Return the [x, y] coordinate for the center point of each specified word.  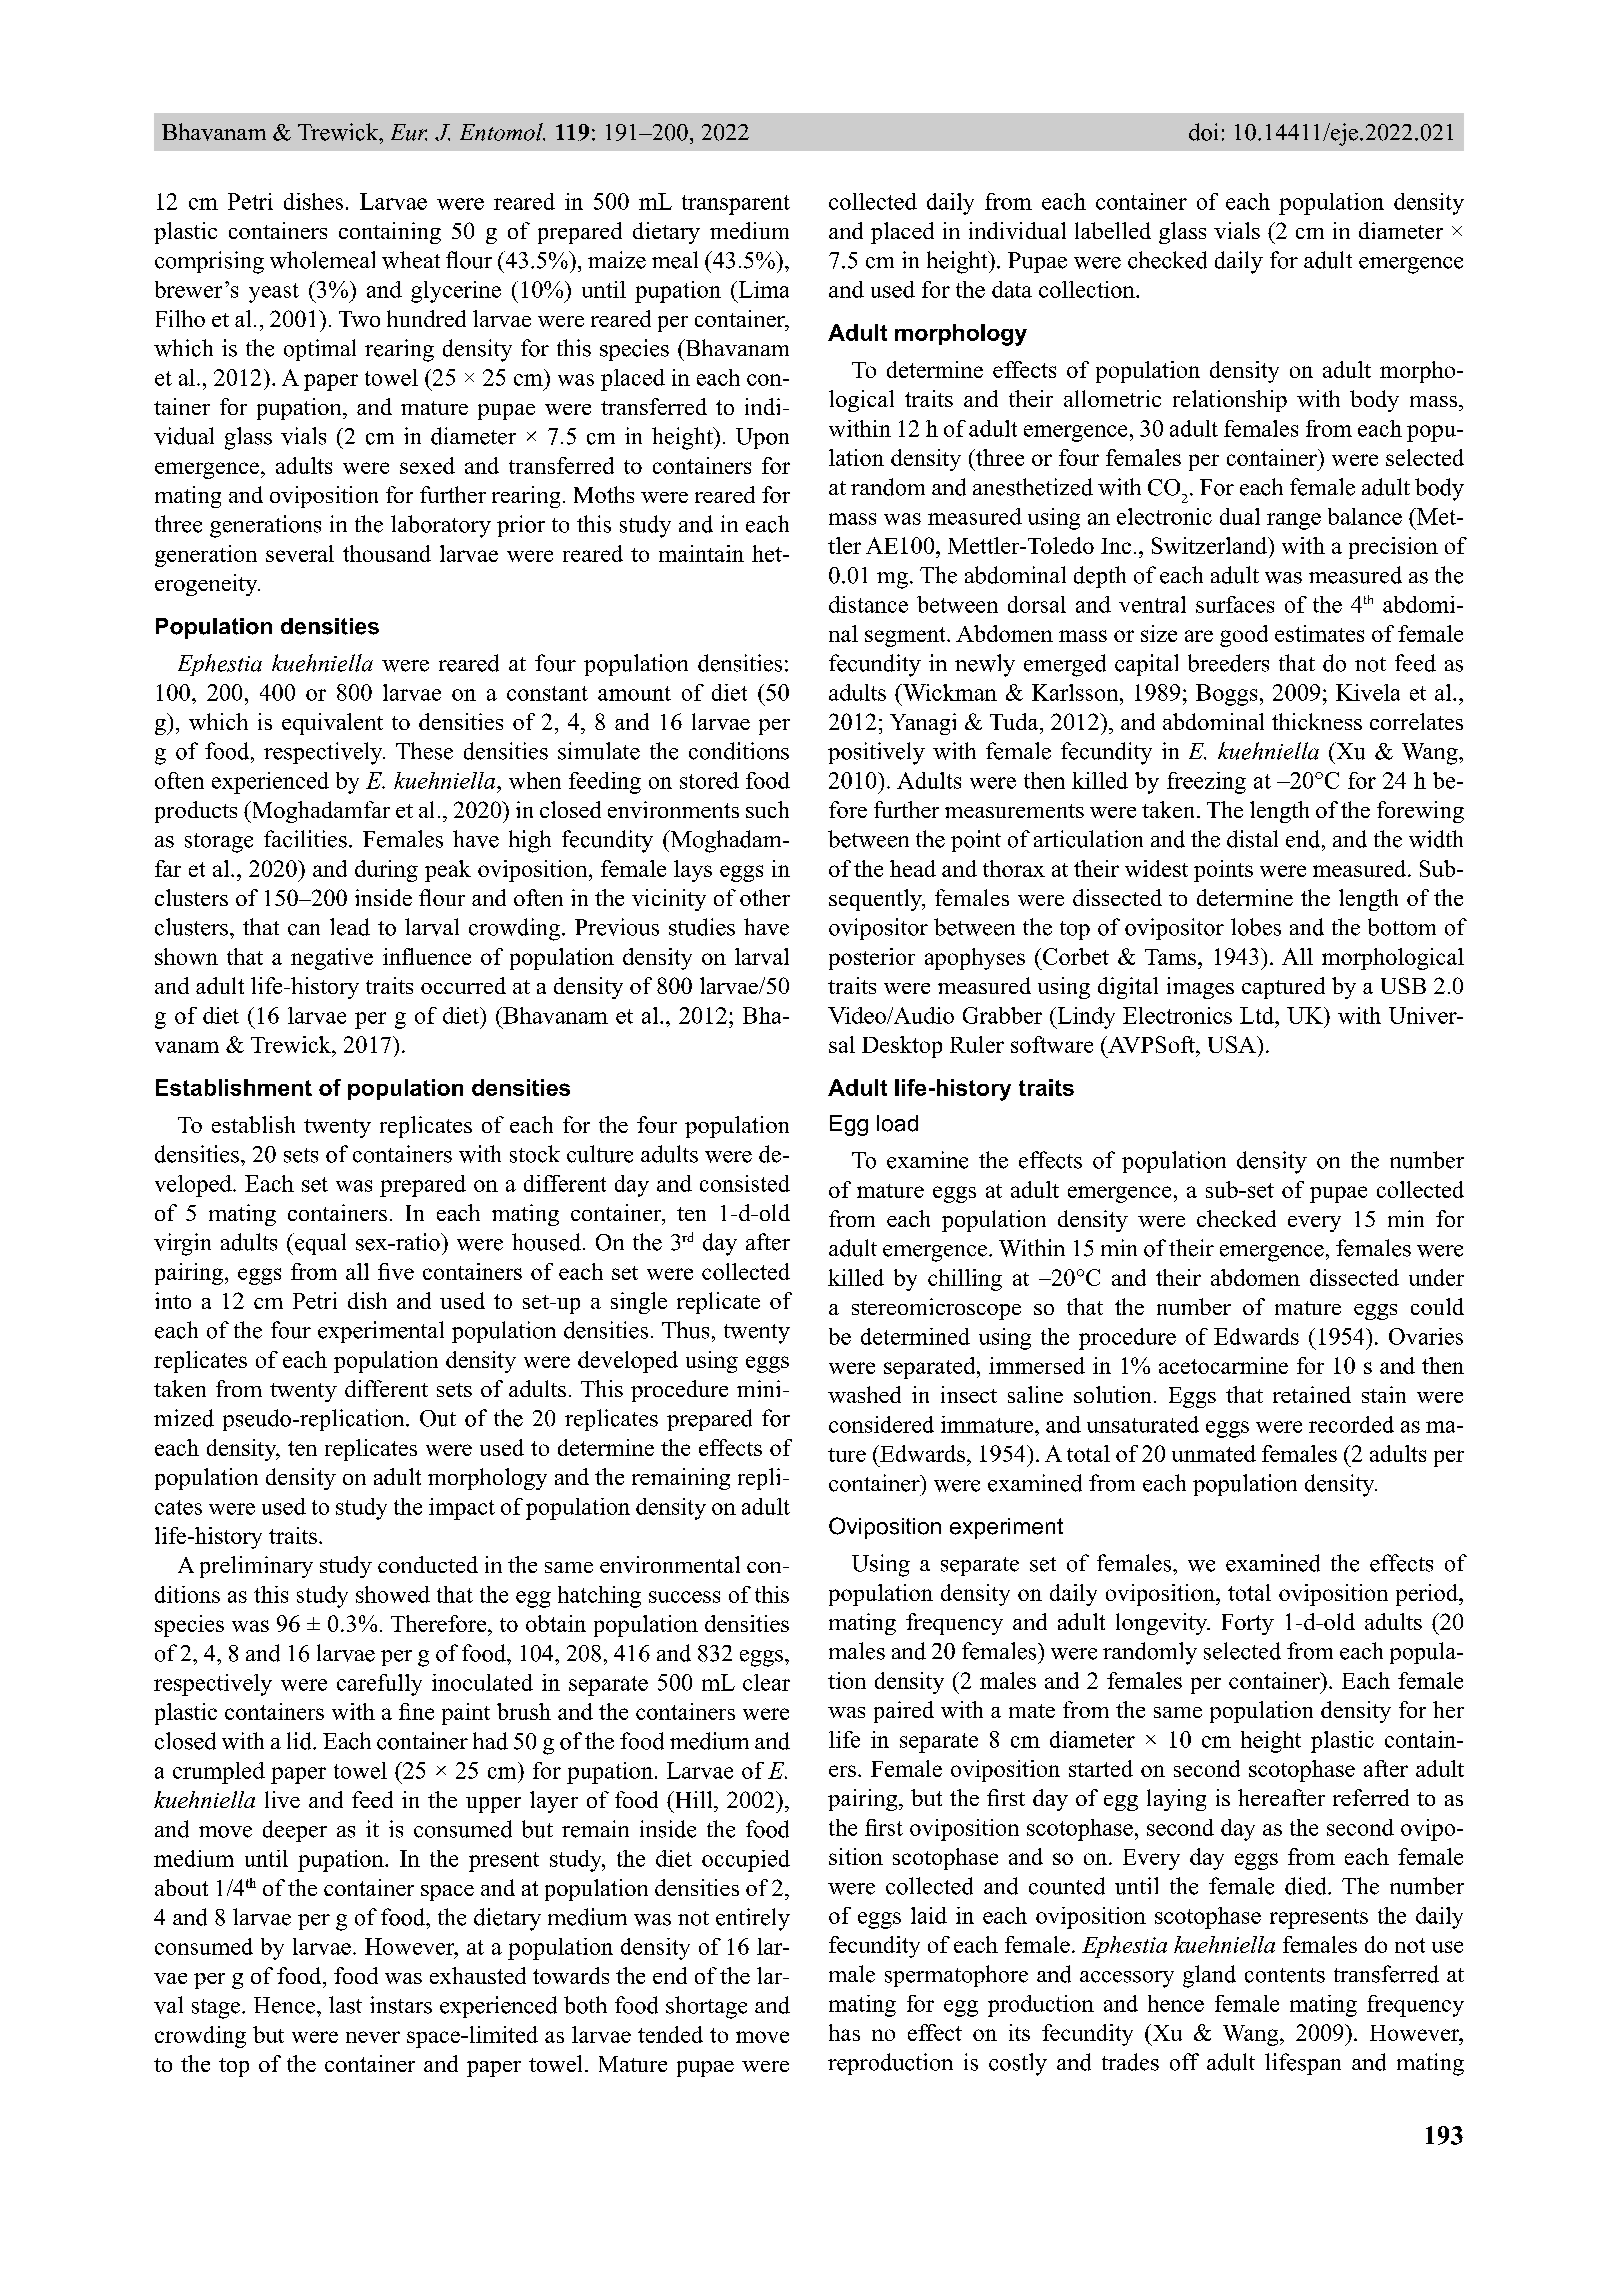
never [373, 2037]
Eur [409, 132]
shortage [706, 2007]
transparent [736, 205]
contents [1285, 1975]
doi [1203, 132]
